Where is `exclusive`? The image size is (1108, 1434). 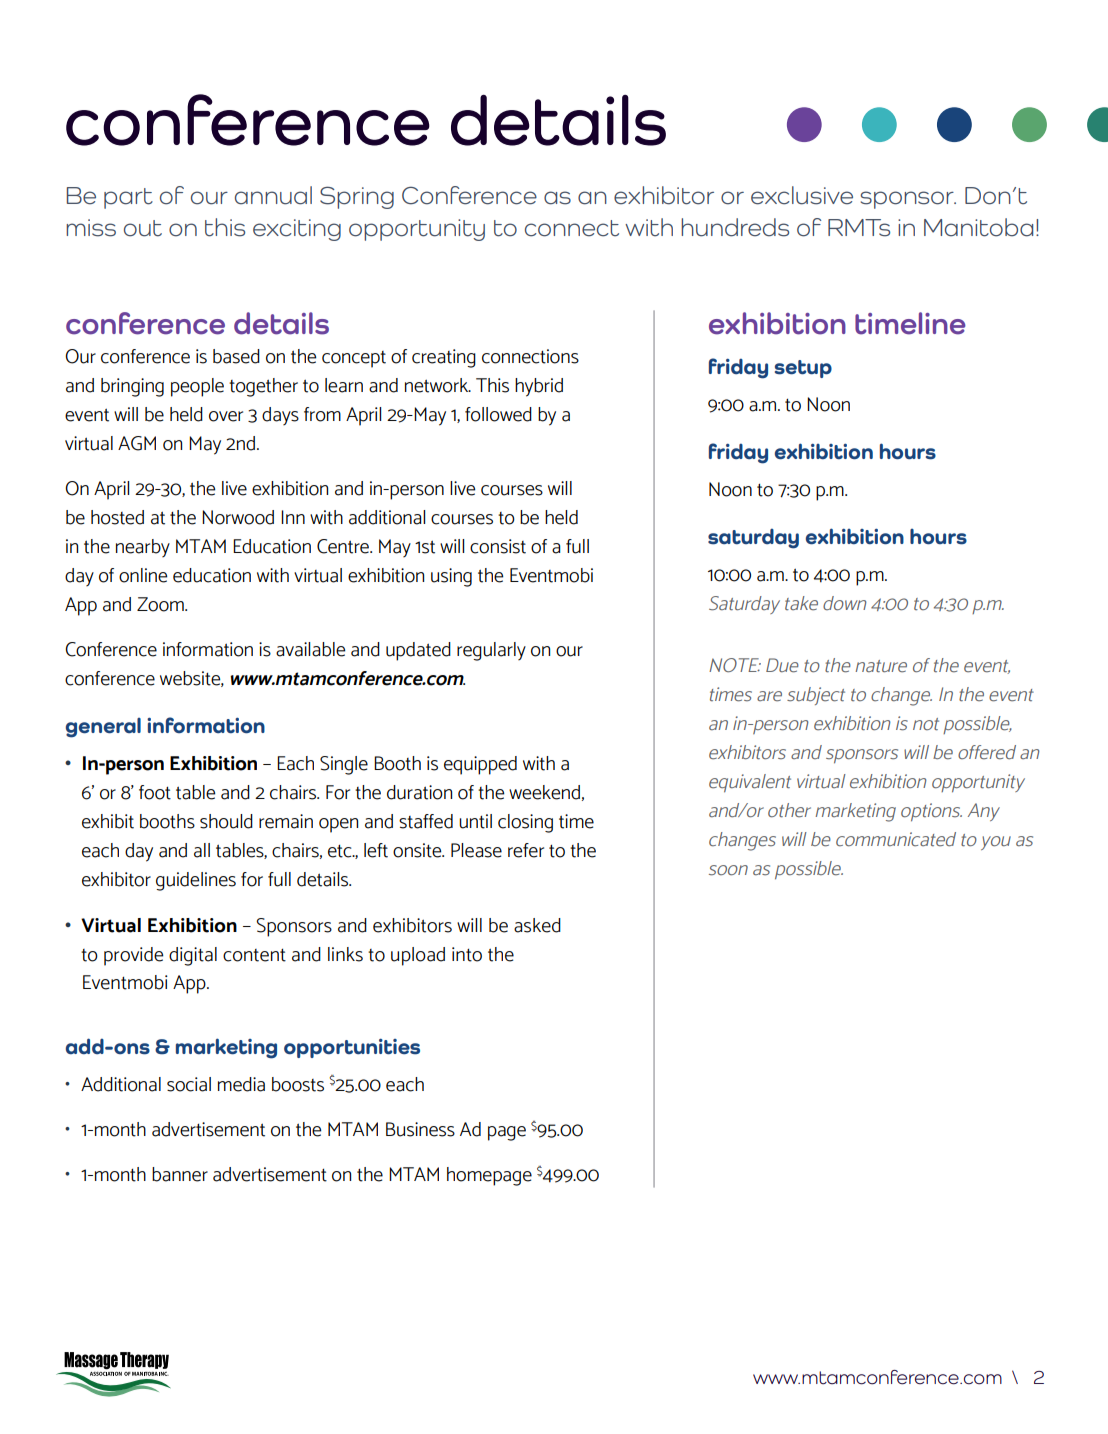
exclusive is located at coordinates (802, 195).
